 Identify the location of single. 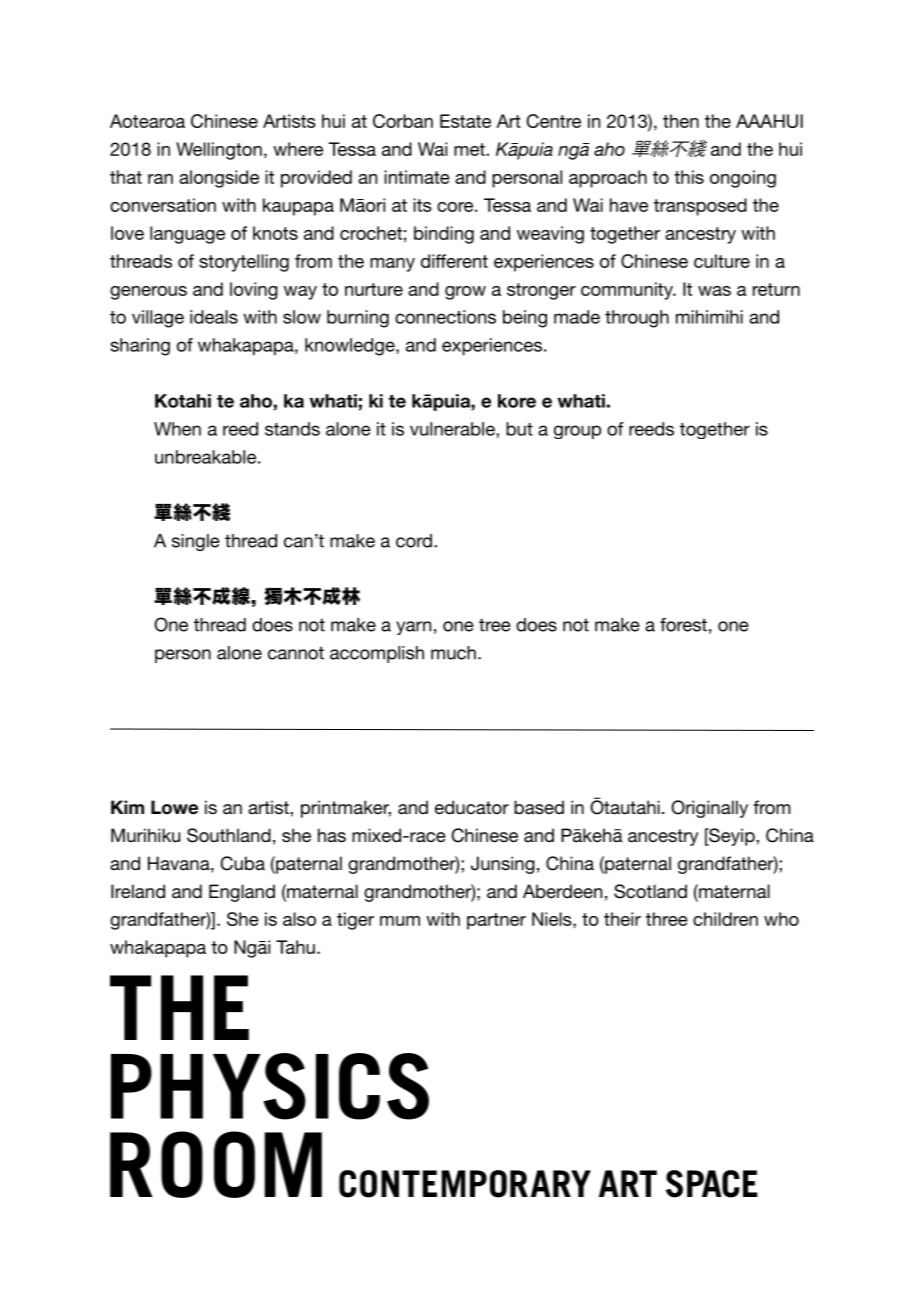
(196, 542).
